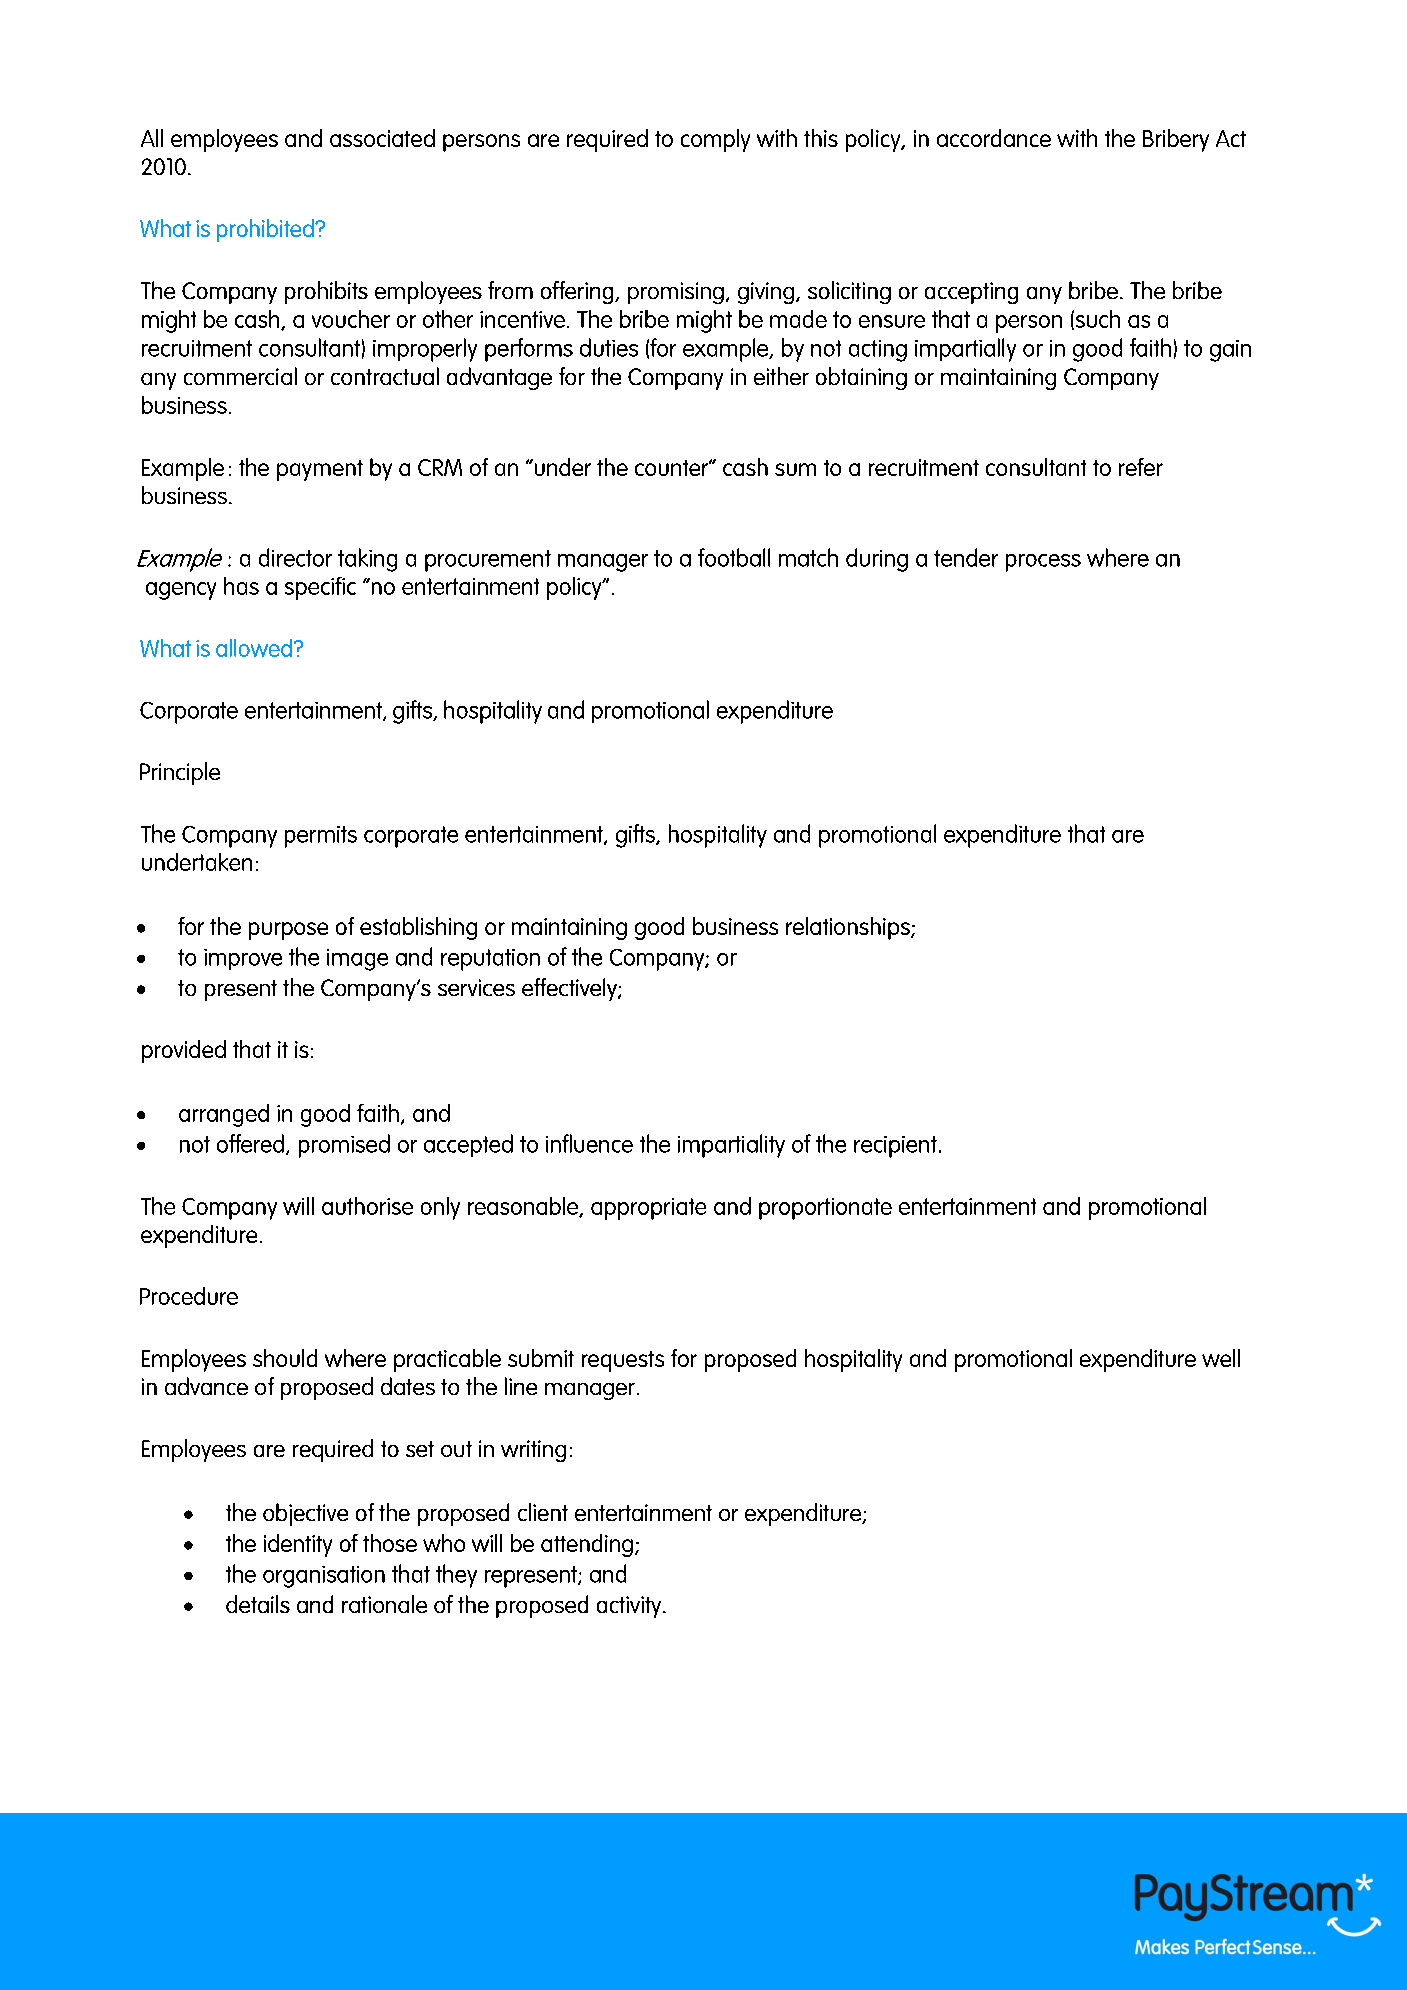  Describe the element at coordinates (849, 928) in the screenshot. I see `relationships` at that location.
